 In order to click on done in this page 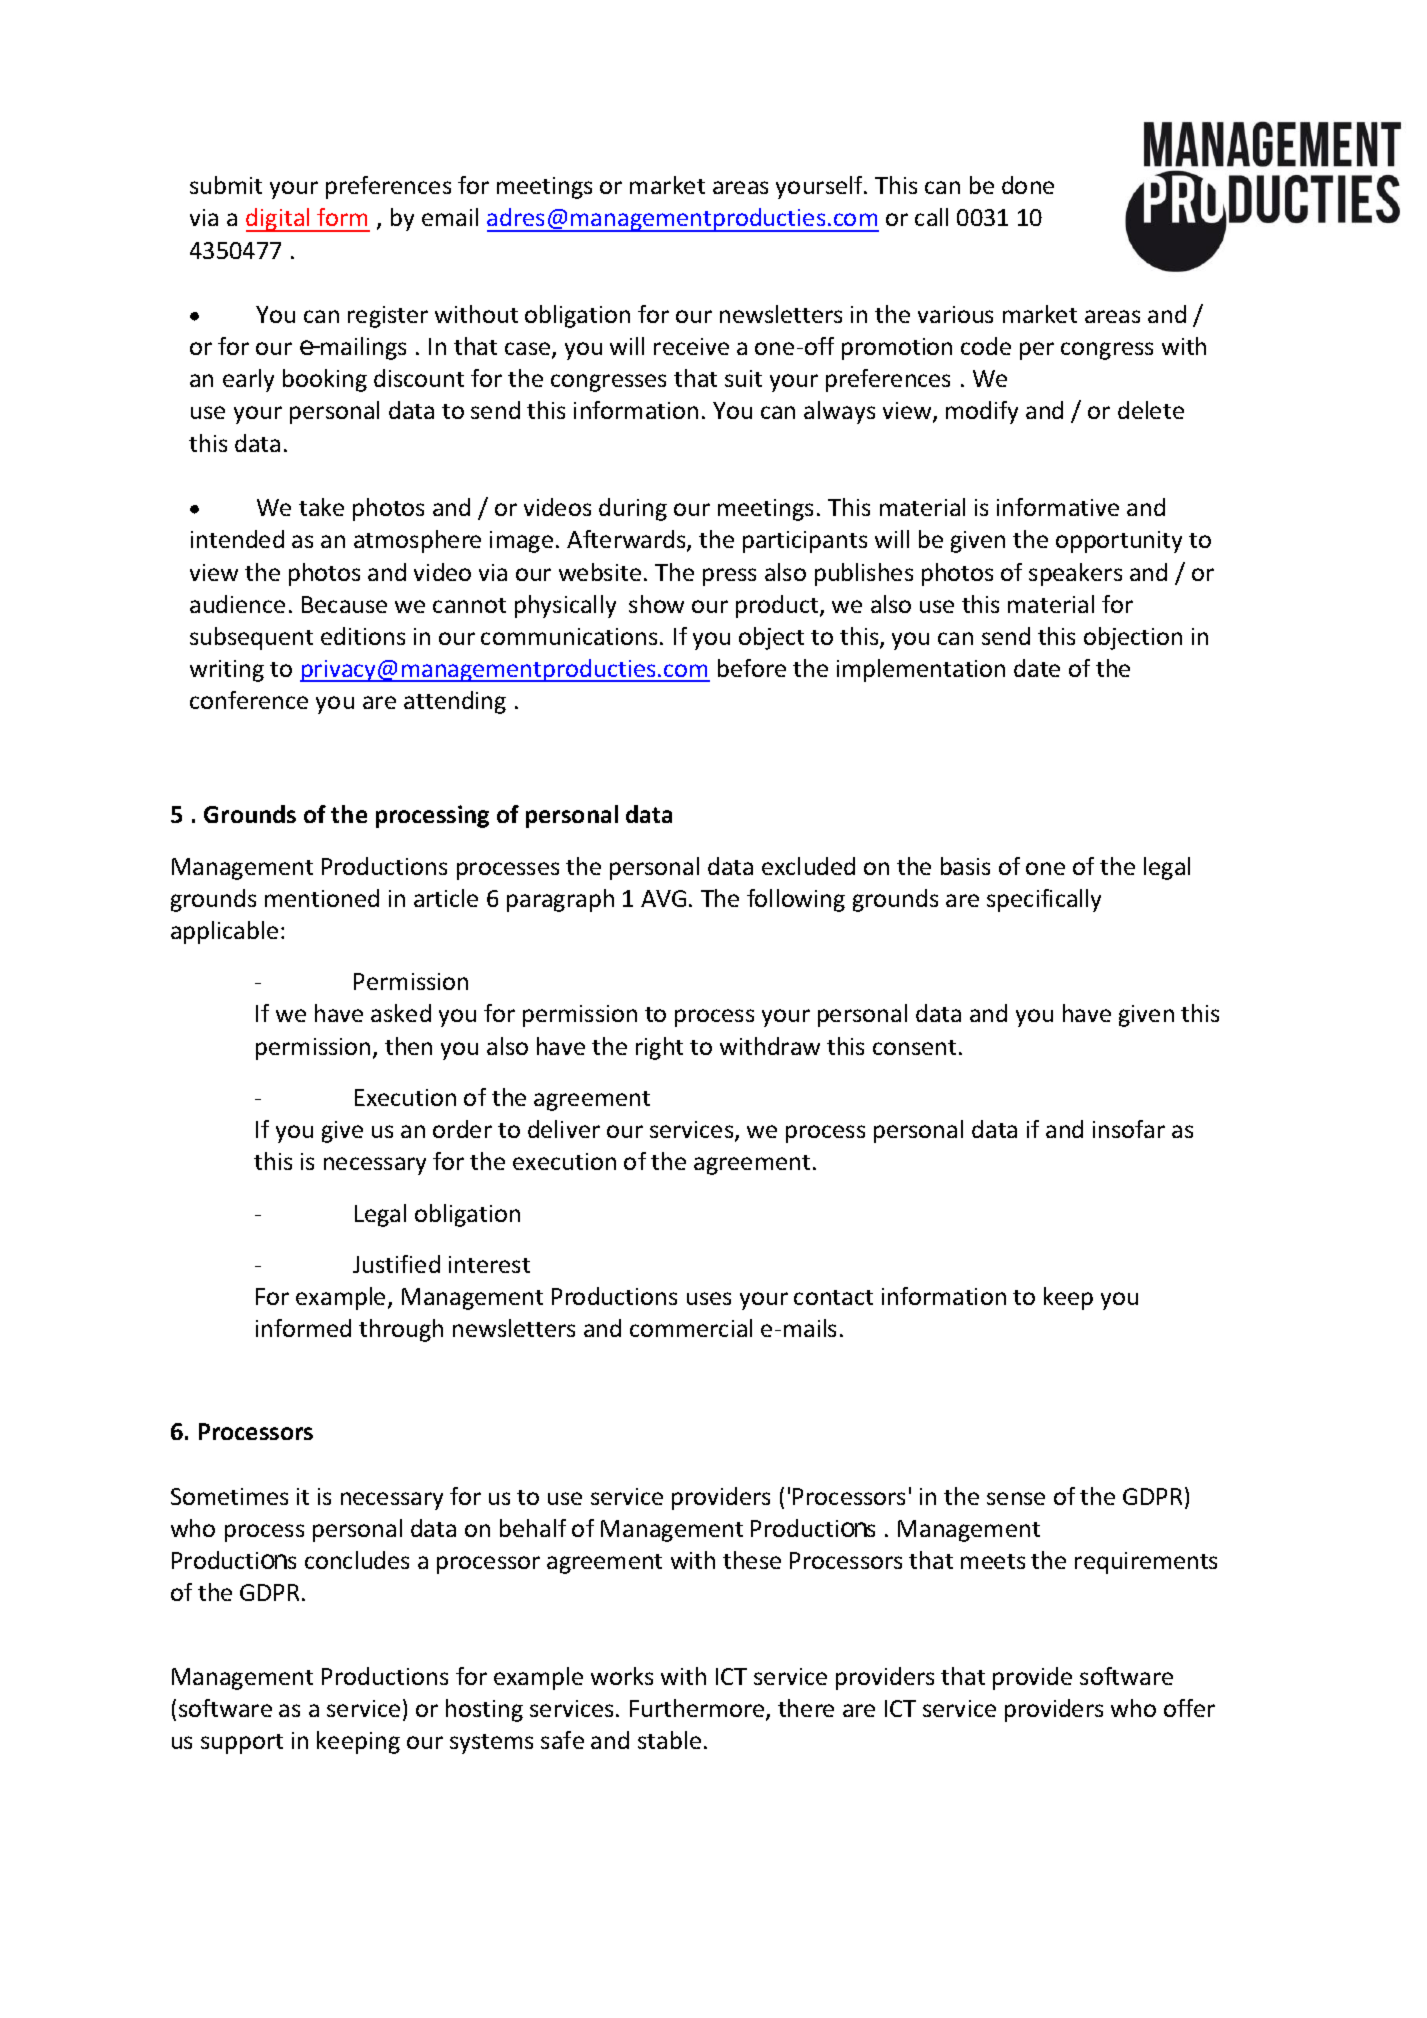, I will do `click(1028, 185)`.
